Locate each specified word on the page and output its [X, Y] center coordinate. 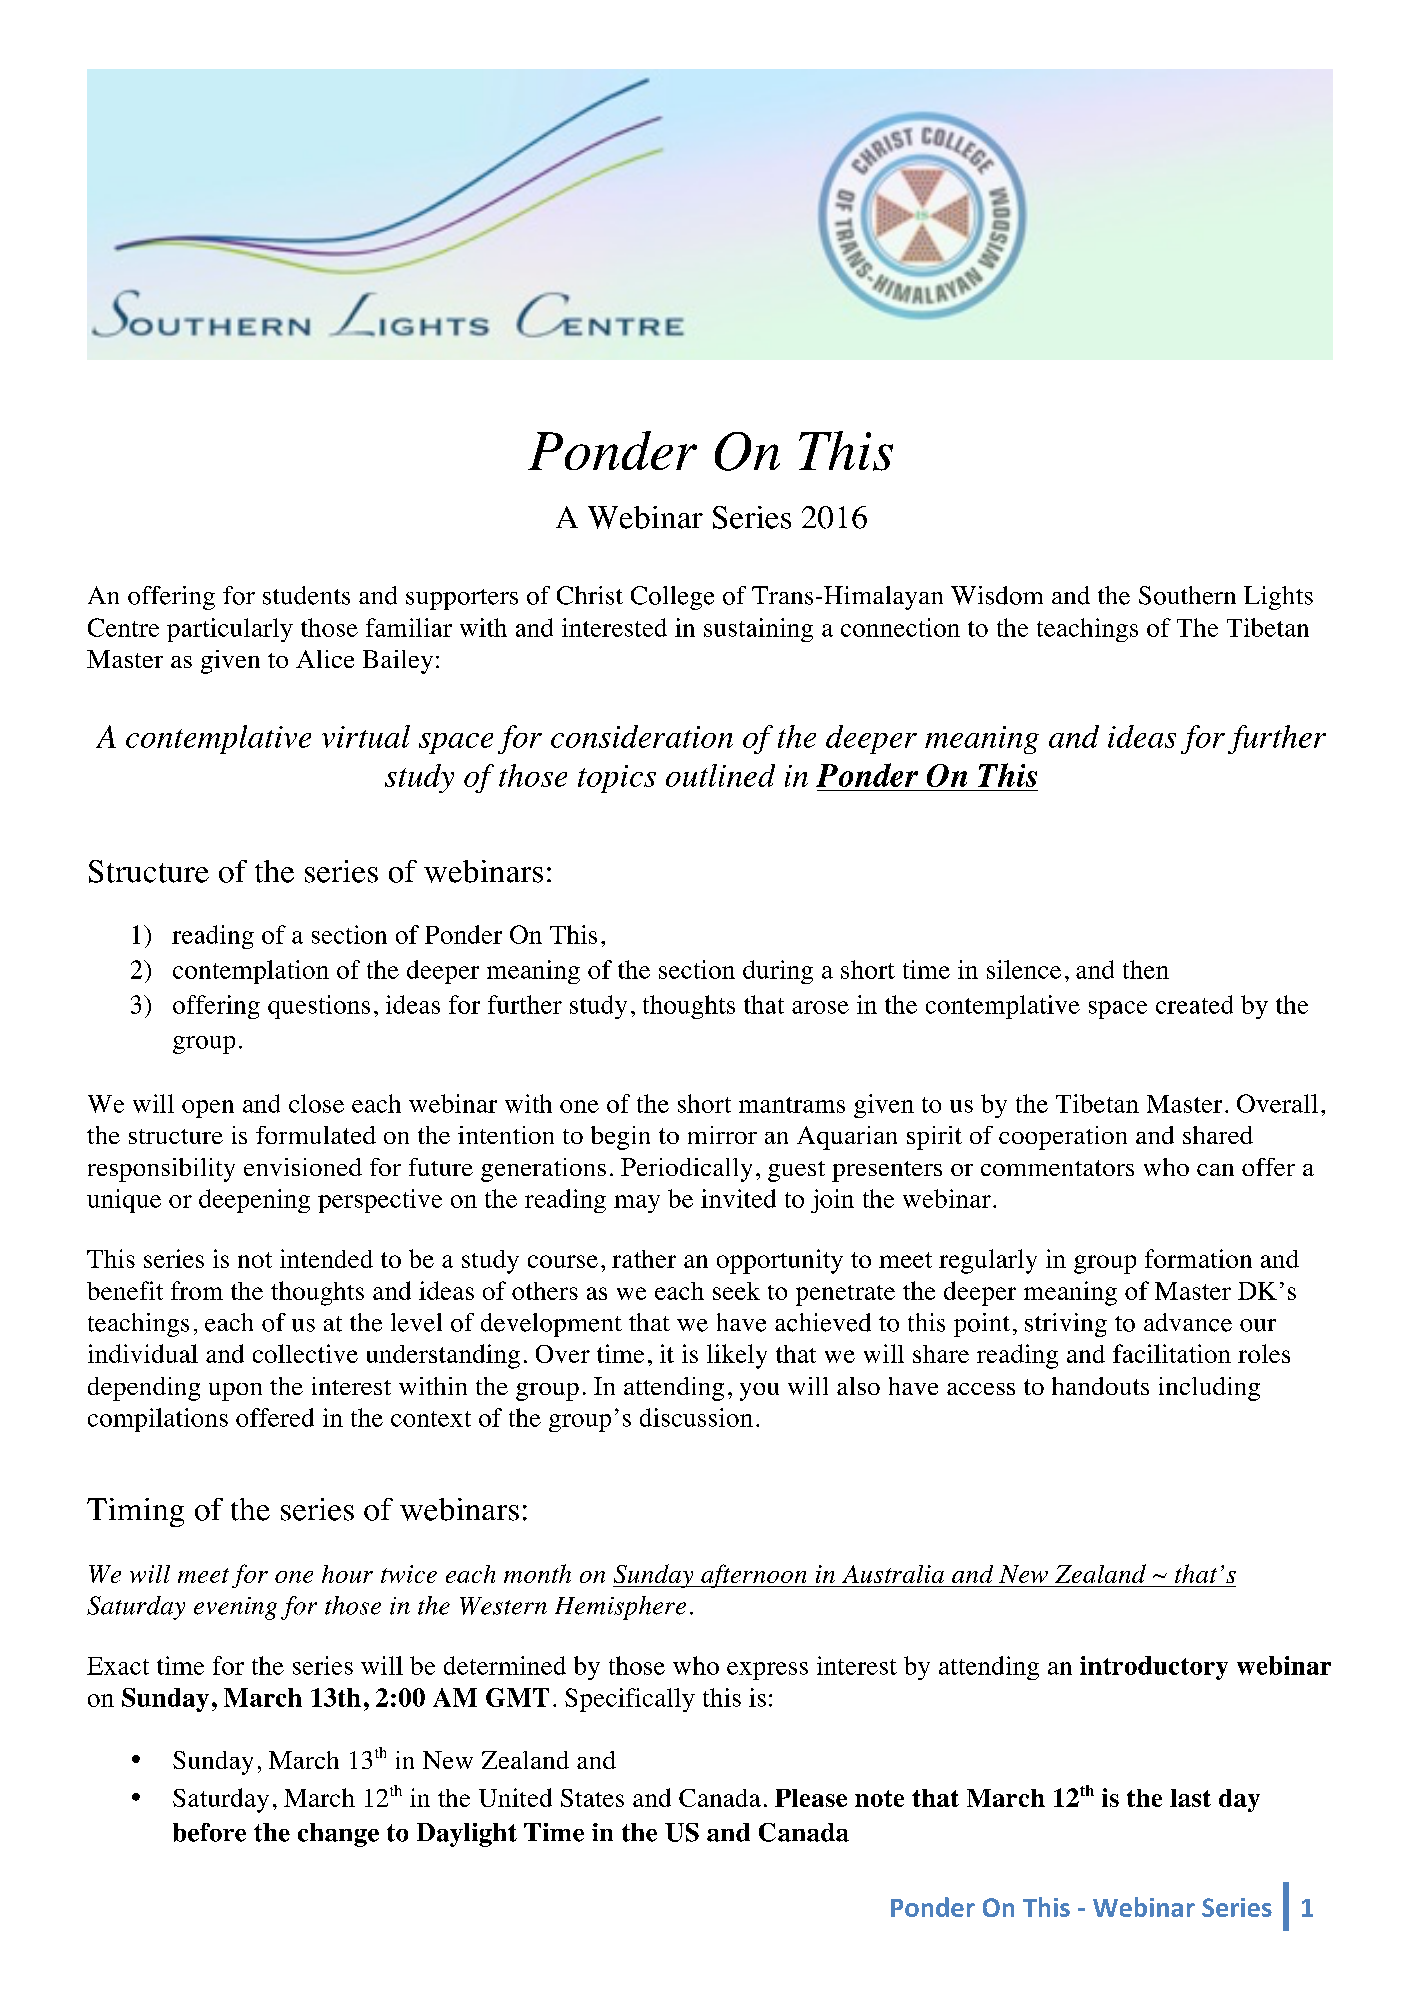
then [1146, 969]
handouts [1100, 1386]
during [778, 972]
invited [738, 1198]
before [209, 1832]
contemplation [251, 972]
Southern [1187, 595]
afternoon [754, 1576]
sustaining [758, 630]
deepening [254, 1201]
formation [1198, 1258]
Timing [135, 1512]
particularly [230, 630]
